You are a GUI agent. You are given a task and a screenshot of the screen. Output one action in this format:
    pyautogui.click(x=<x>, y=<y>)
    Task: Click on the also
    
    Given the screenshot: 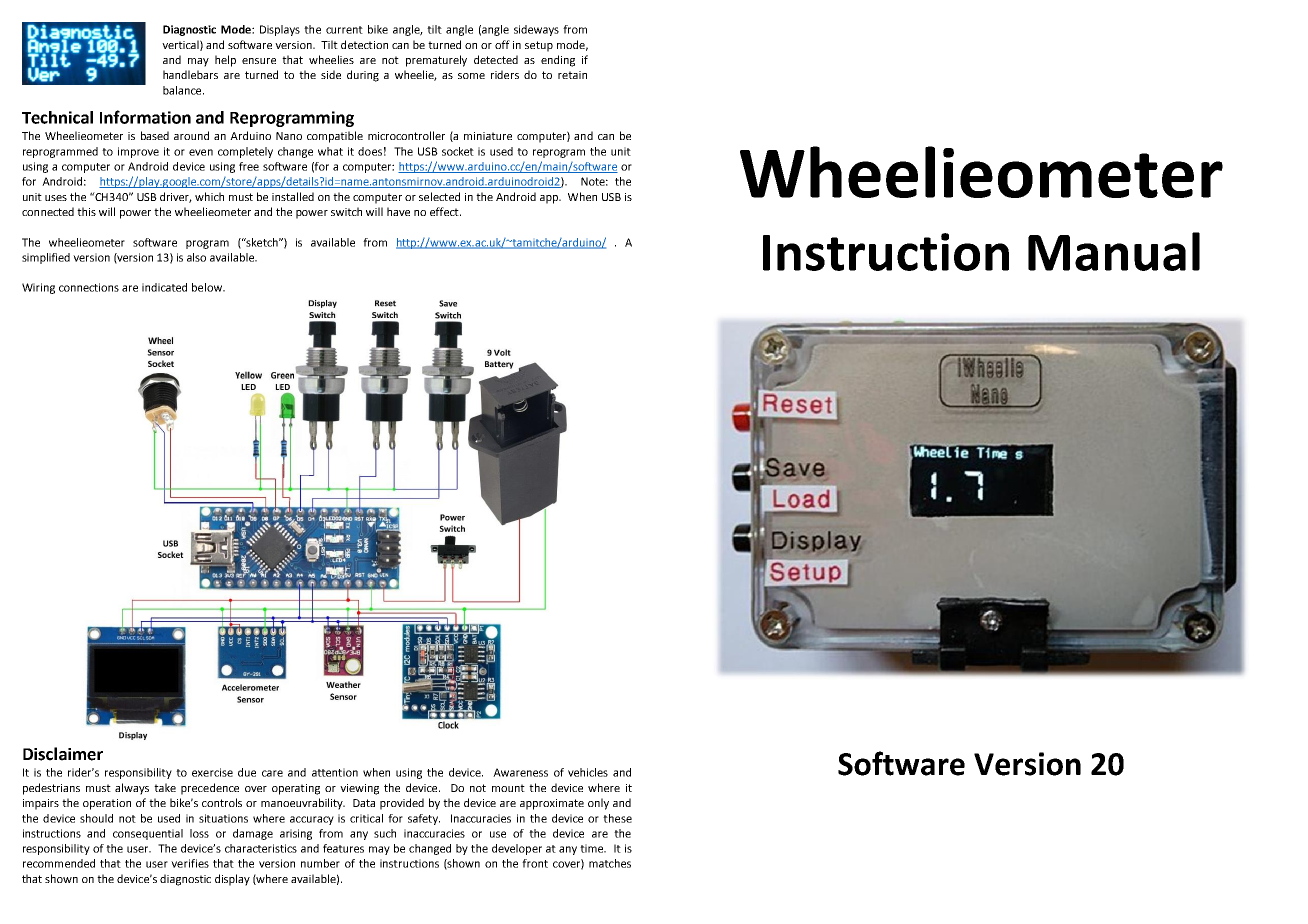 What is the action you would take?
    pyautogui.click(x=196, y=257)
